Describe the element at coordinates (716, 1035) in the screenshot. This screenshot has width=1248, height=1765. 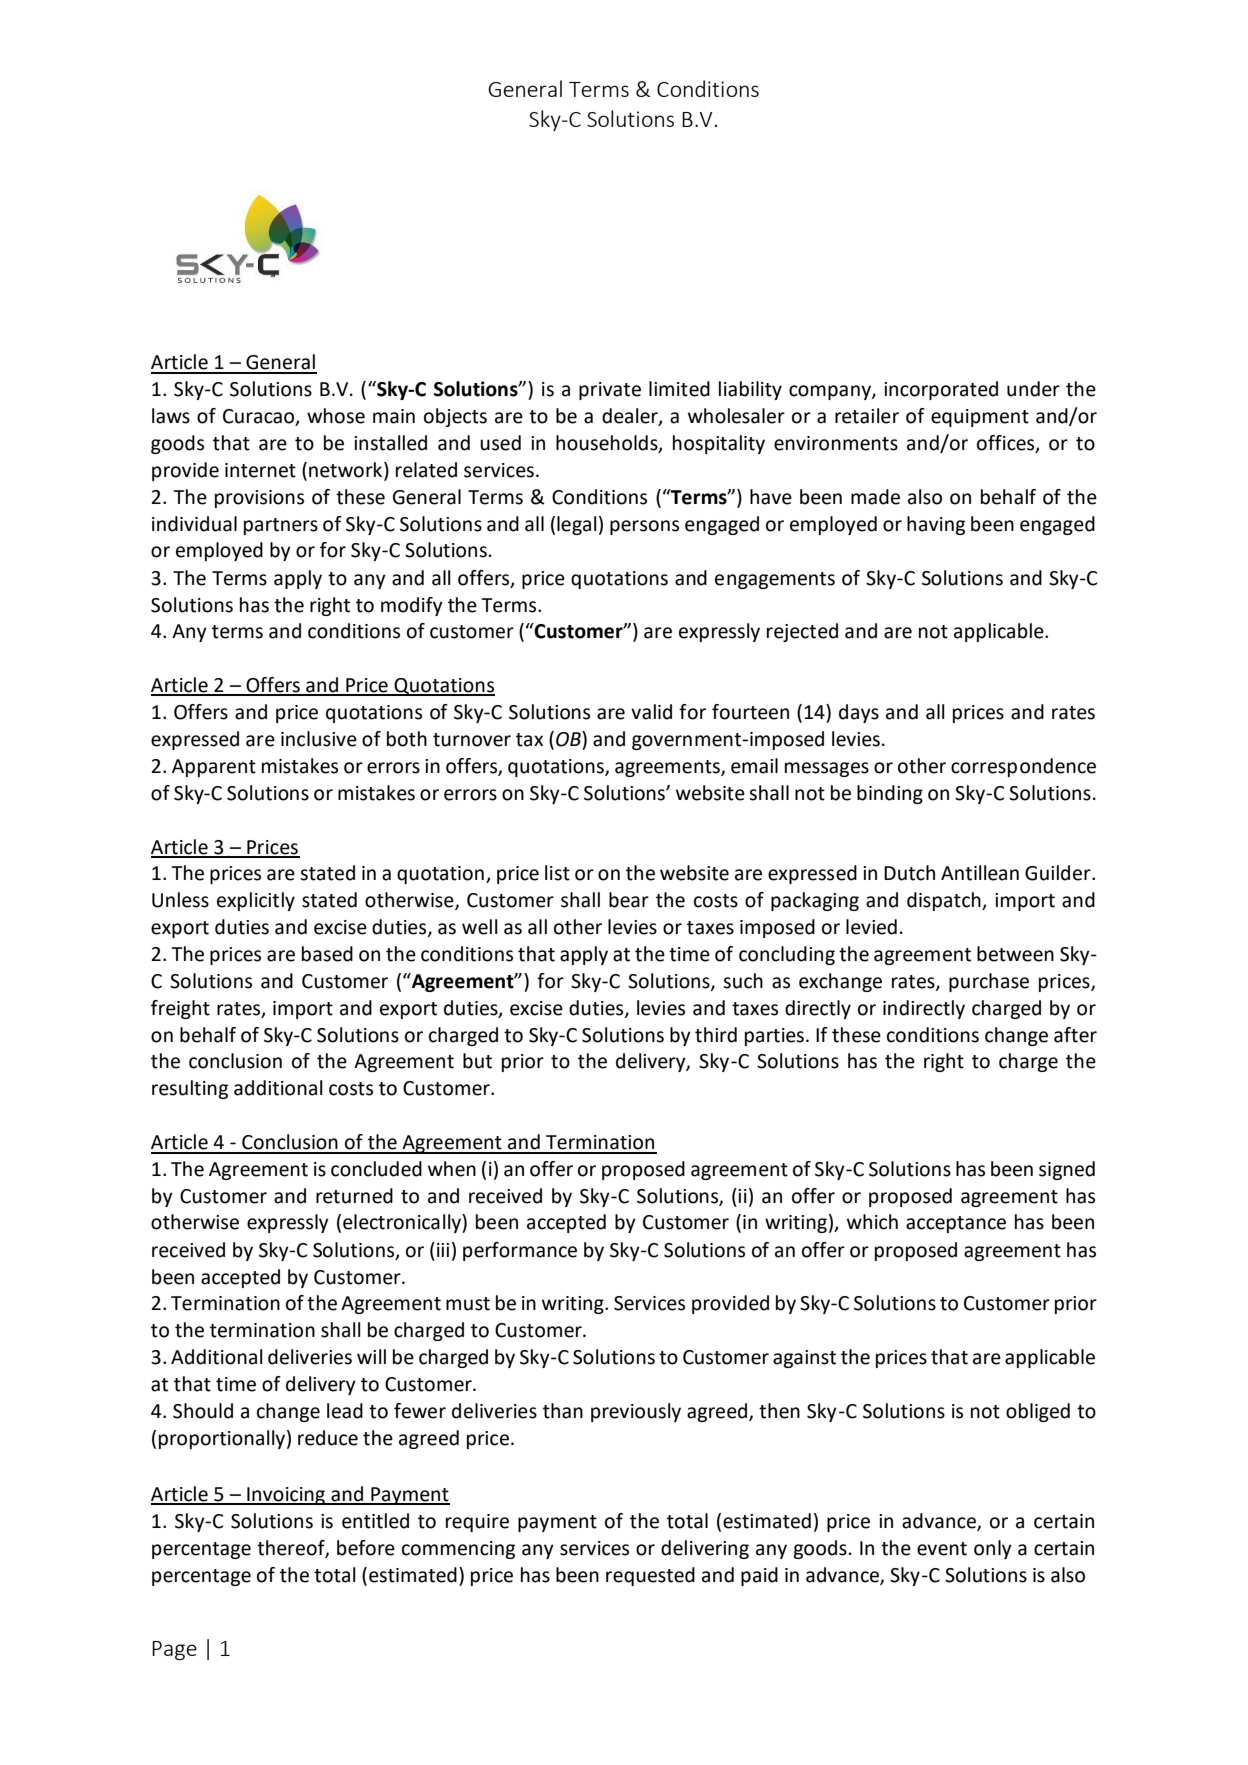
I see `third` at that location.
